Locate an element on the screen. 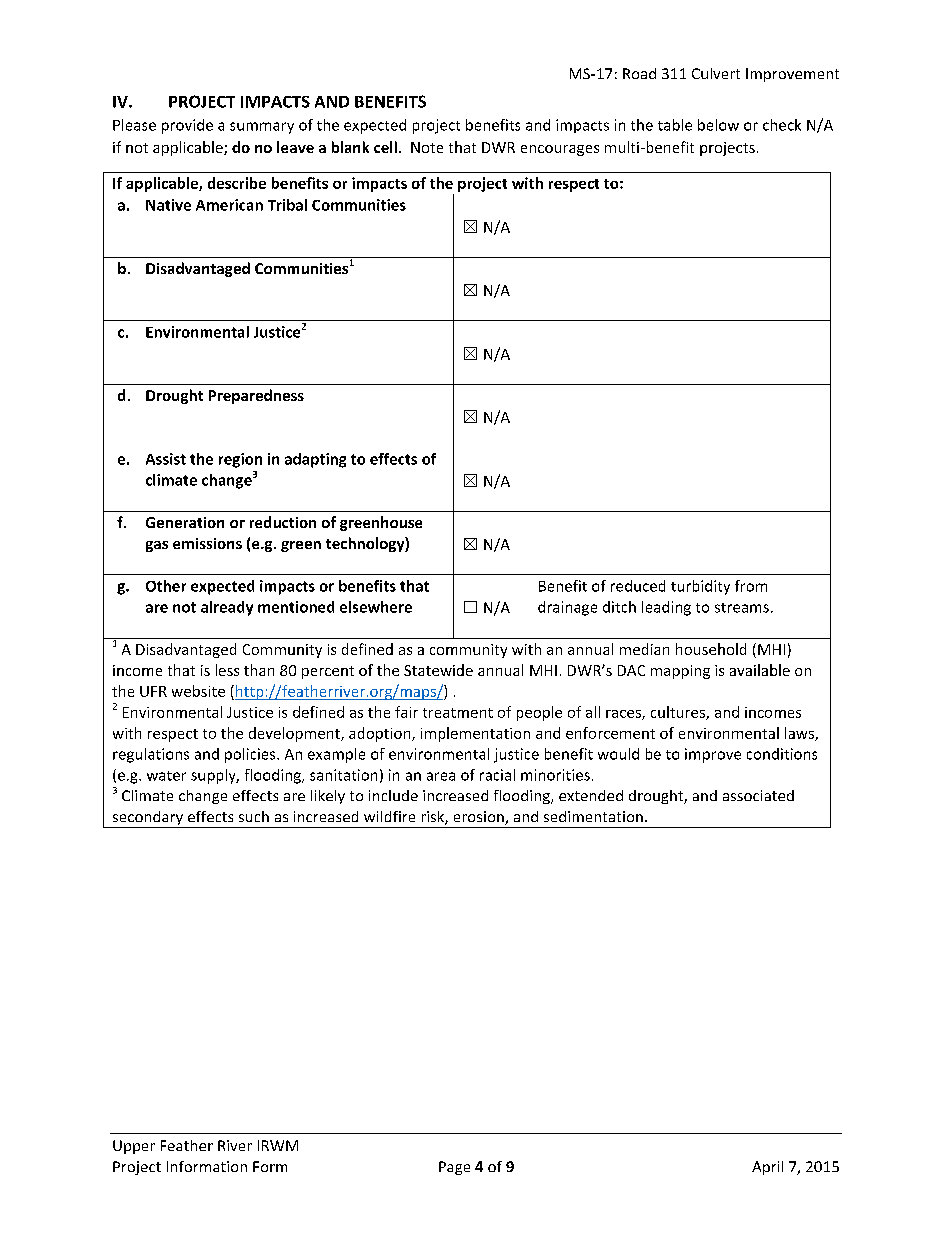  Generation is located at coordinates (185, 522).
